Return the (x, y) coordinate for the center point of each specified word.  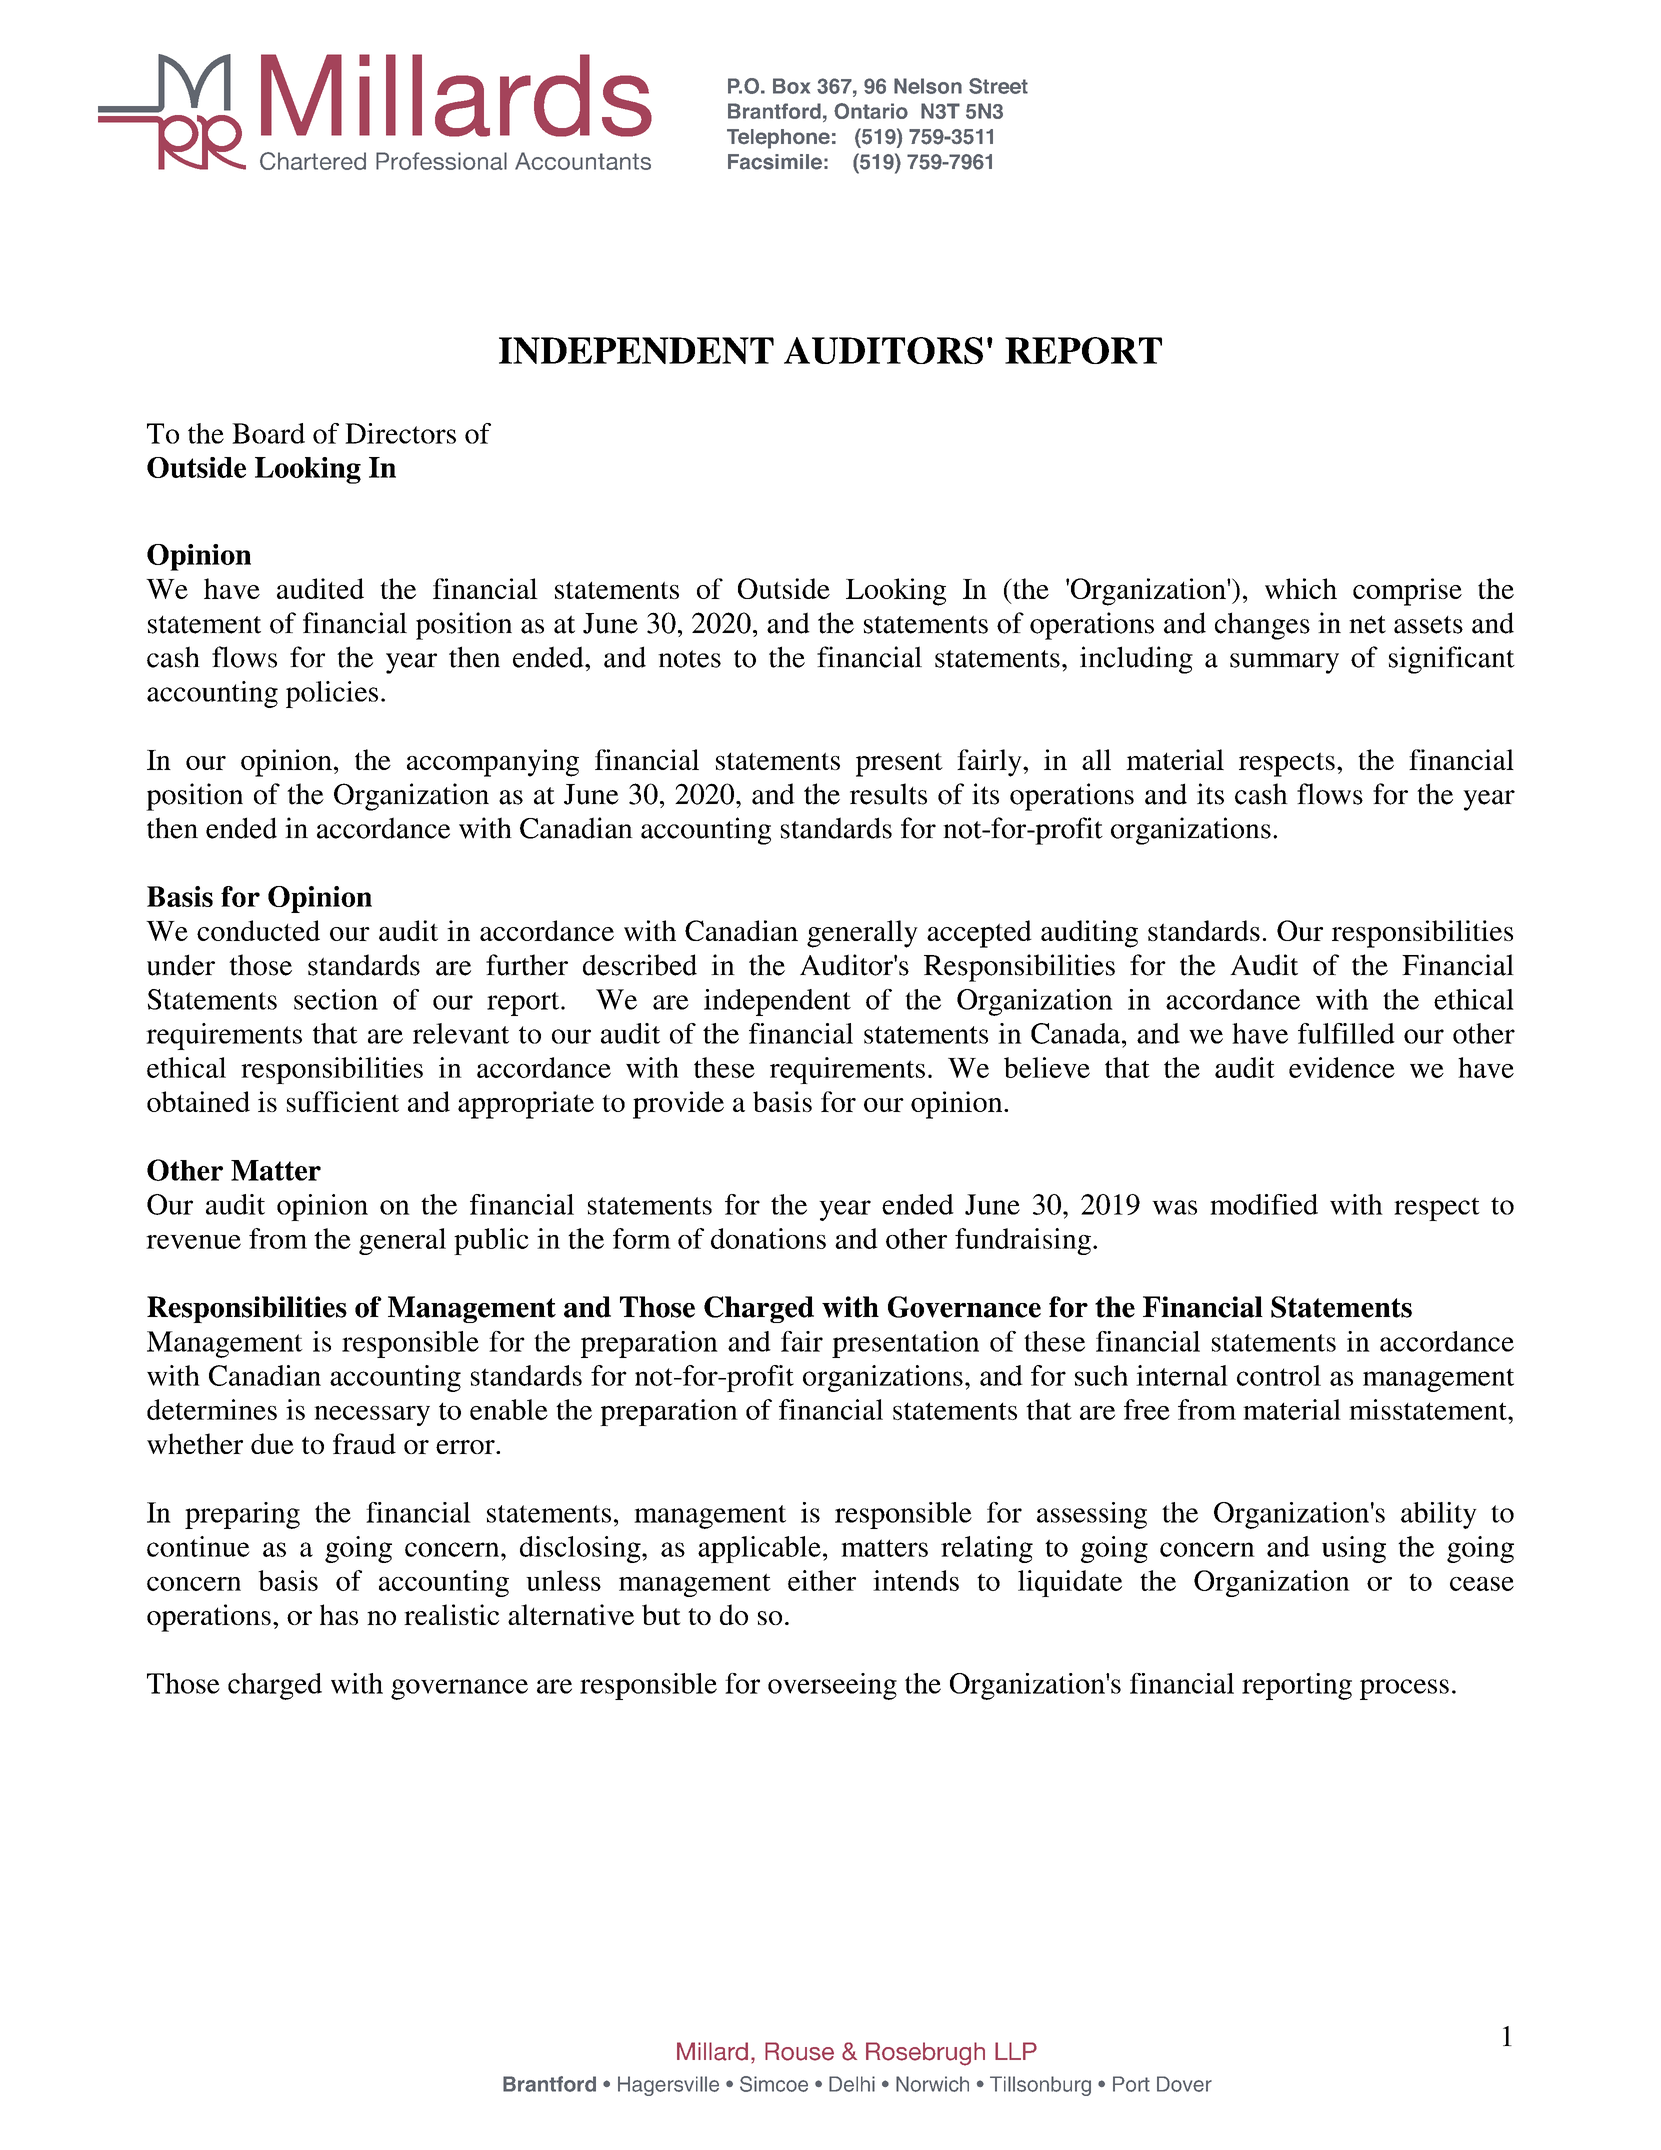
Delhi (852, 2084)
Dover (1184, 2084)
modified (1264, 1204)
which (1301, 588)
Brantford (549, 2084)
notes (689, 659)
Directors (400, 433)
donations (768, 1238)
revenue (193, 1242)
